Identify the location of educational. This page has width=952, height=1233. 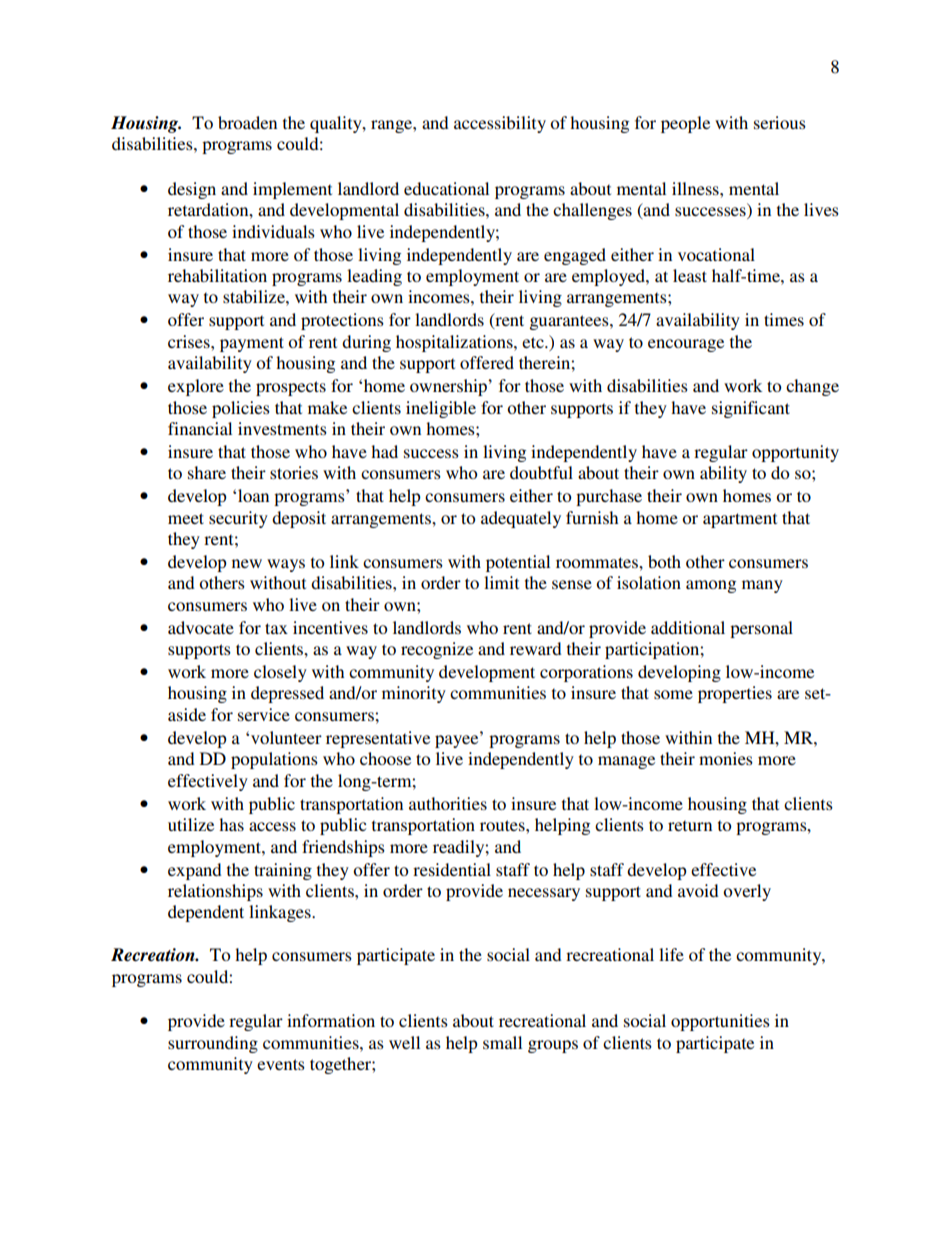
(446, 188).
